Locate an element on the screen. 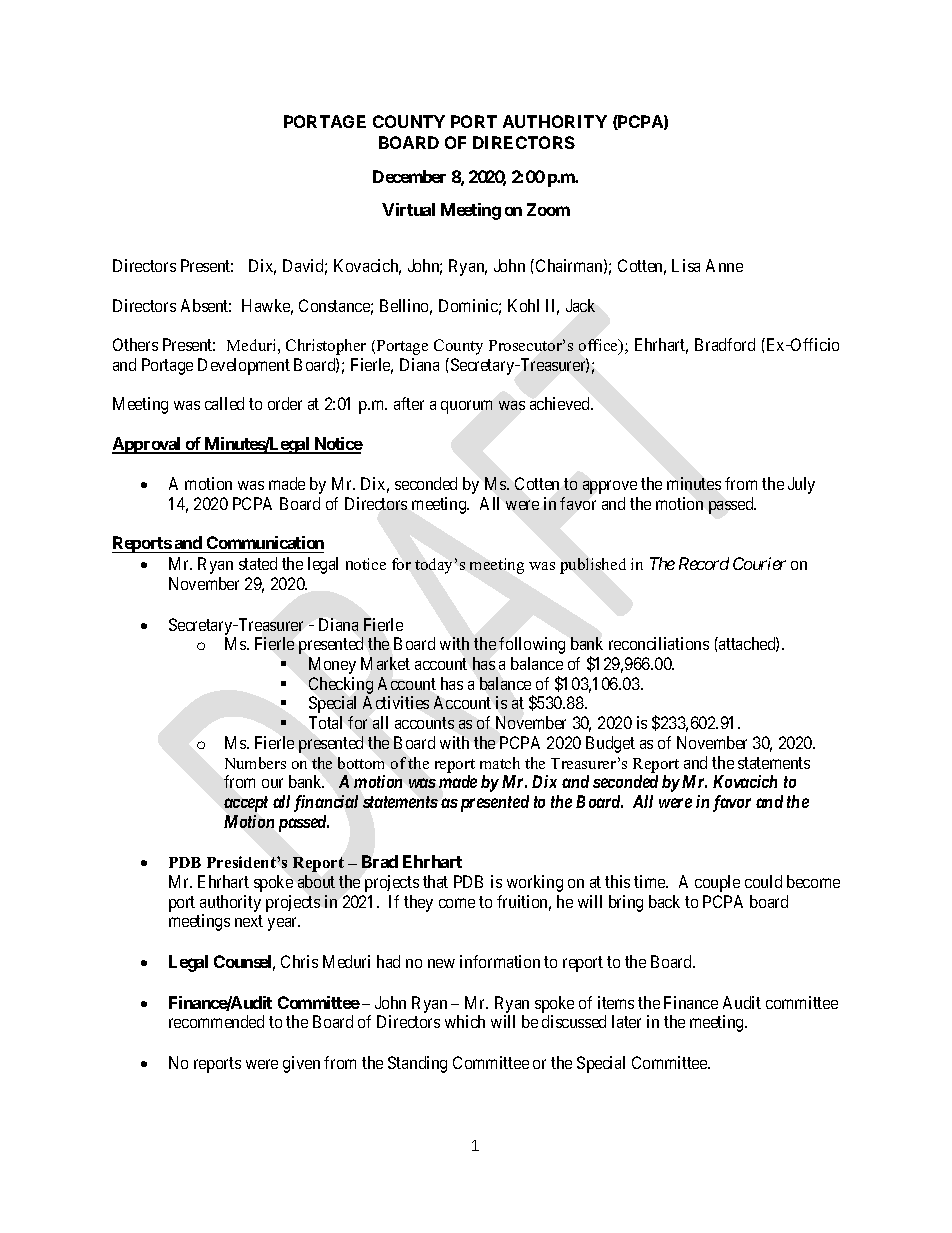 The width and height of the screenshot is (952, 1233). Virtual is located at coordinates (408, 209).
